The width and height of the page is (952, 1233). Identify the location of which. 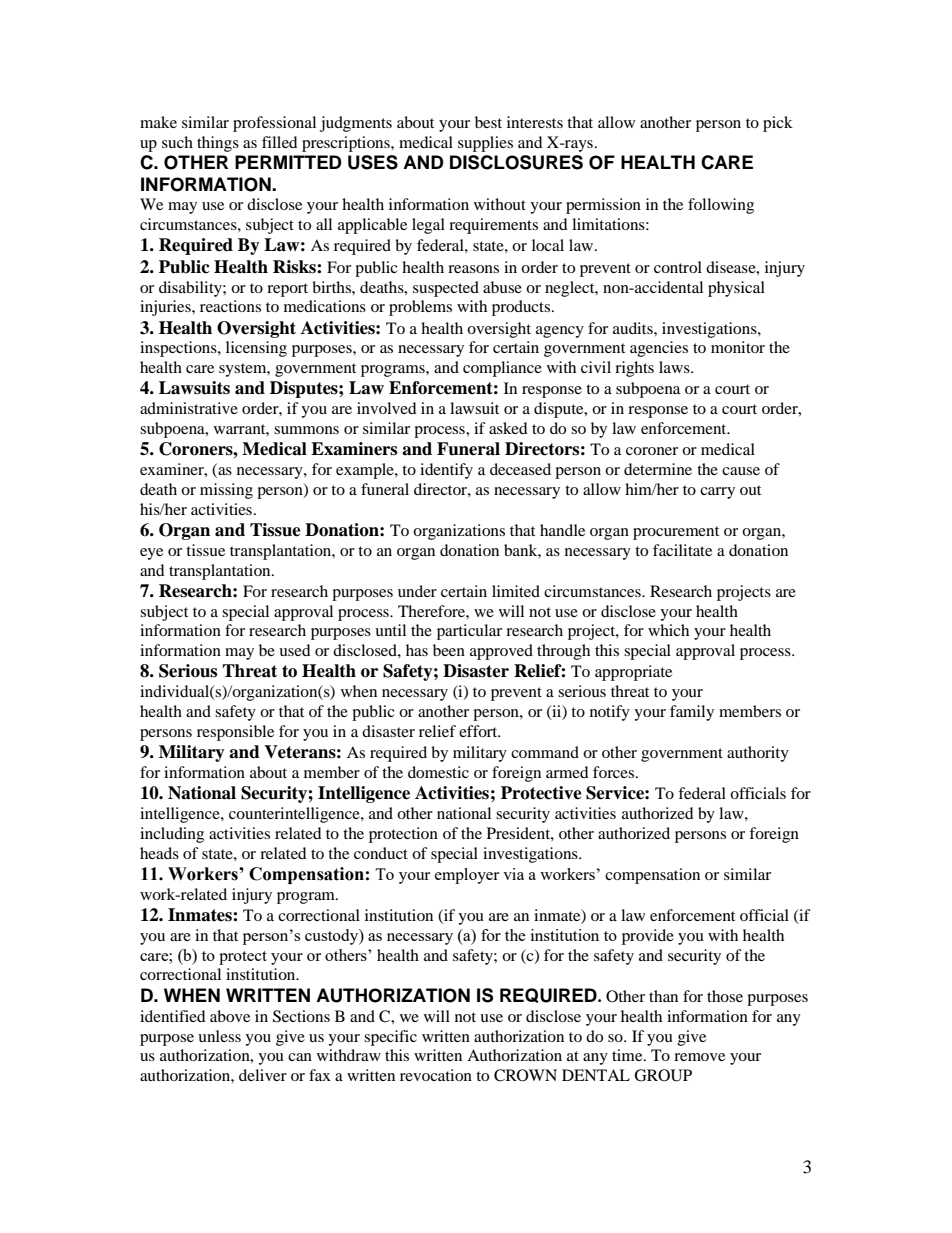
(668, 630).
